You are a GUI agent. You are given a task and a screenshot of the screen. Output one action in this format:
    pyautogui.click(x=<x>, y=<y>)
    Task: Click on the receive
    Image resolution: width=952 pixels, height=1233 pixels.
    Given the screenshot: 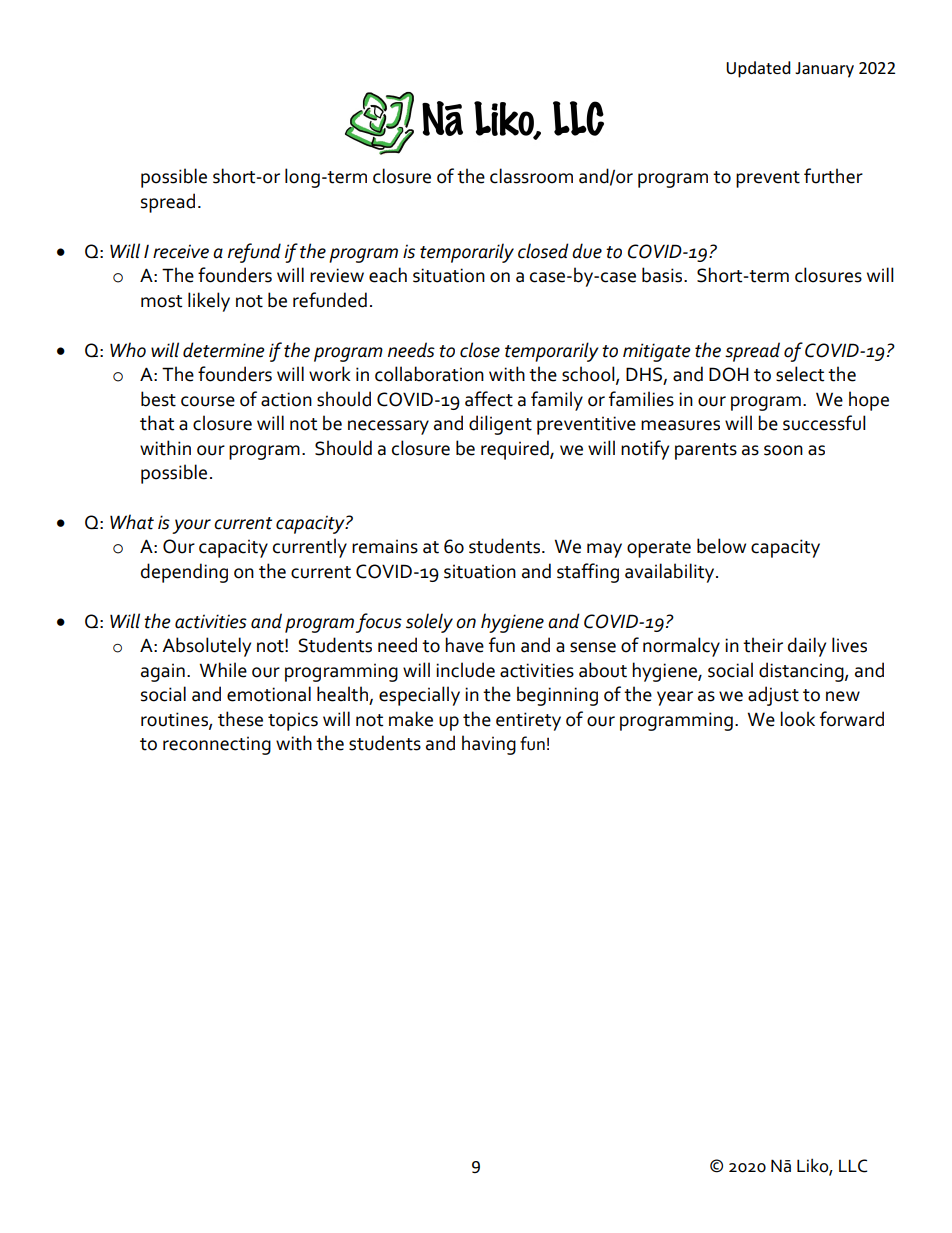 What is the action you would take?
    pyautogui.click(x=181, y=251)
